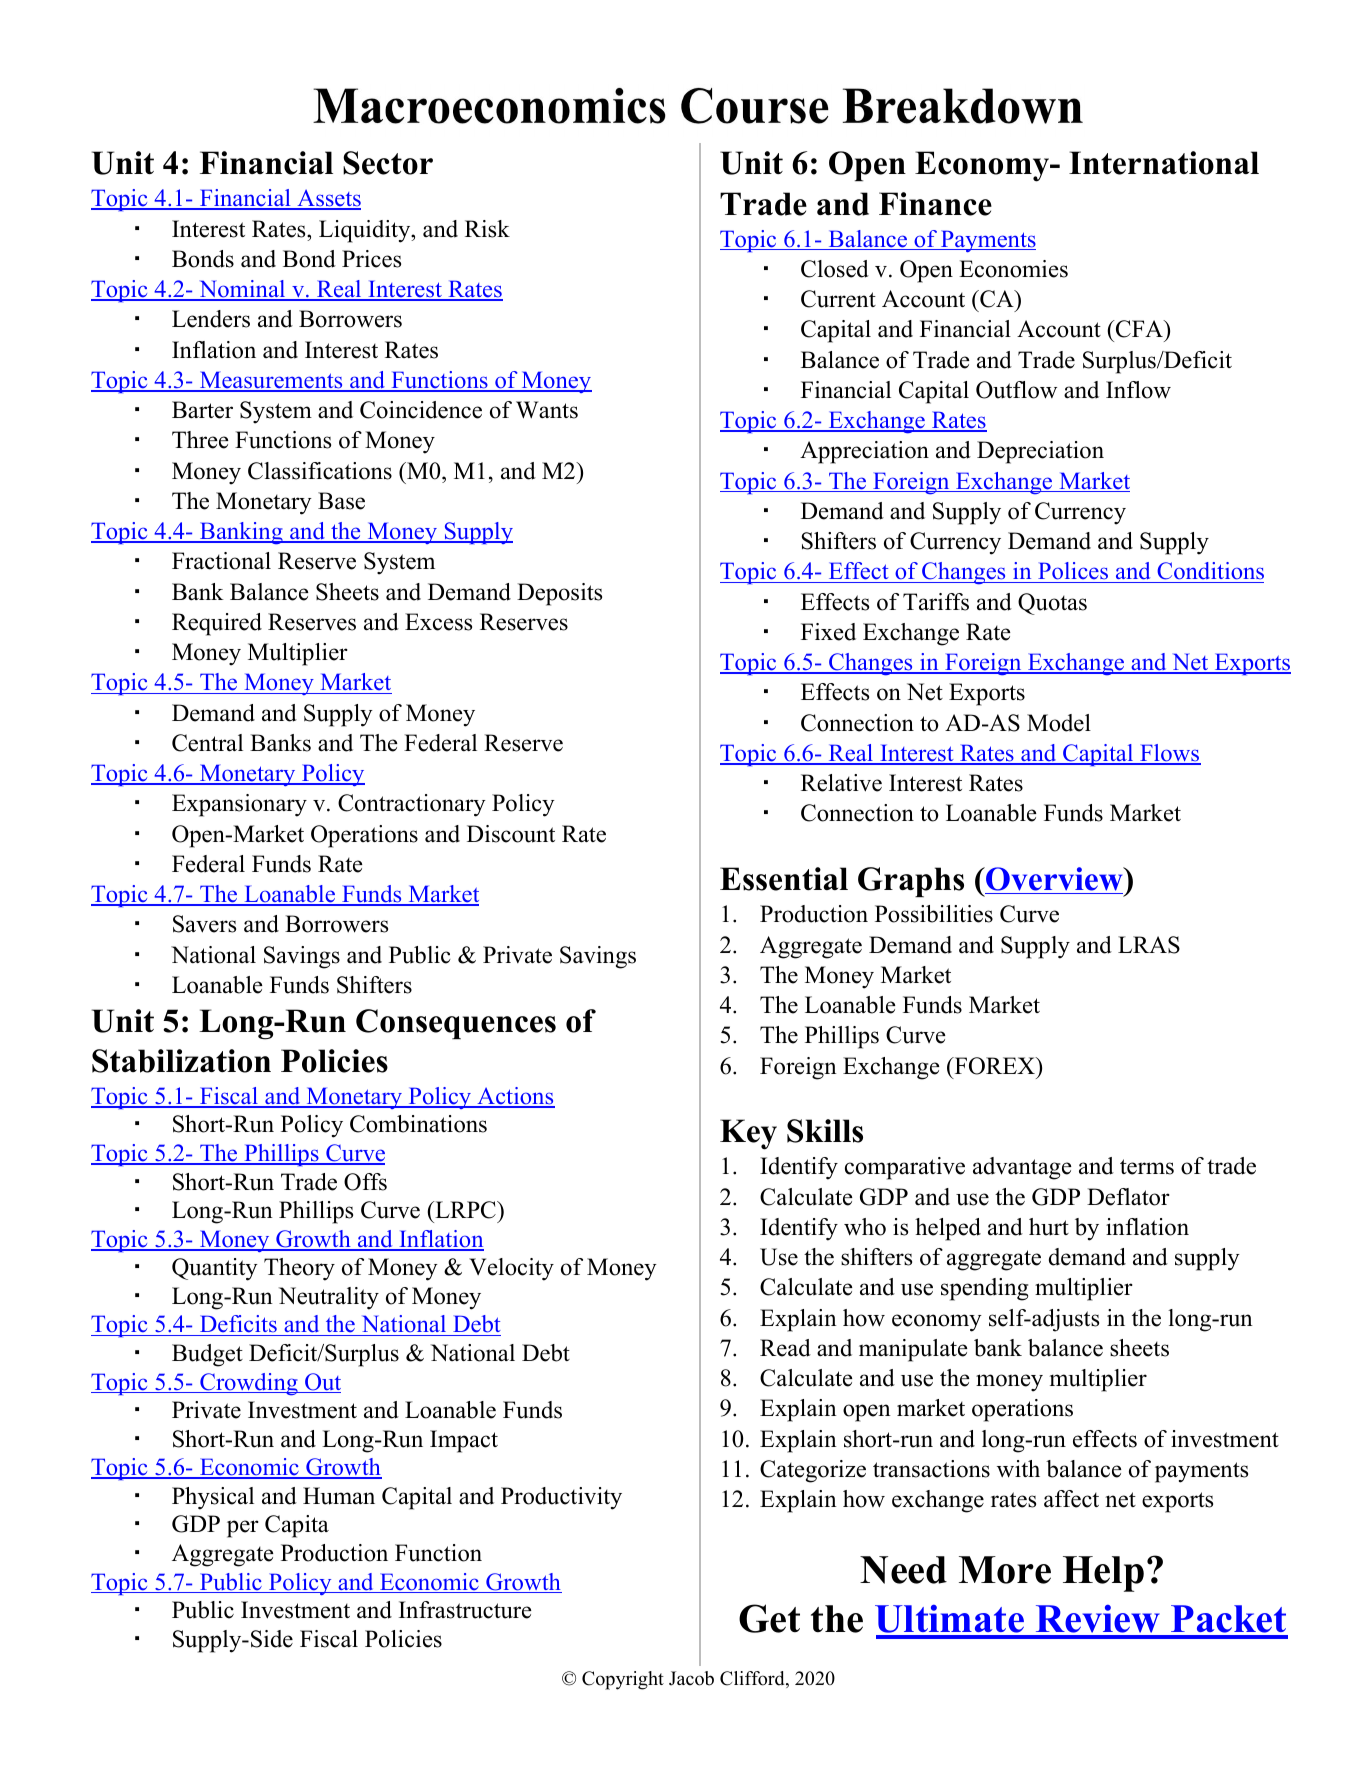  Describe the element at coordinates (465, 1610) in the screenshot. I see `Infrastructure` at that location.
